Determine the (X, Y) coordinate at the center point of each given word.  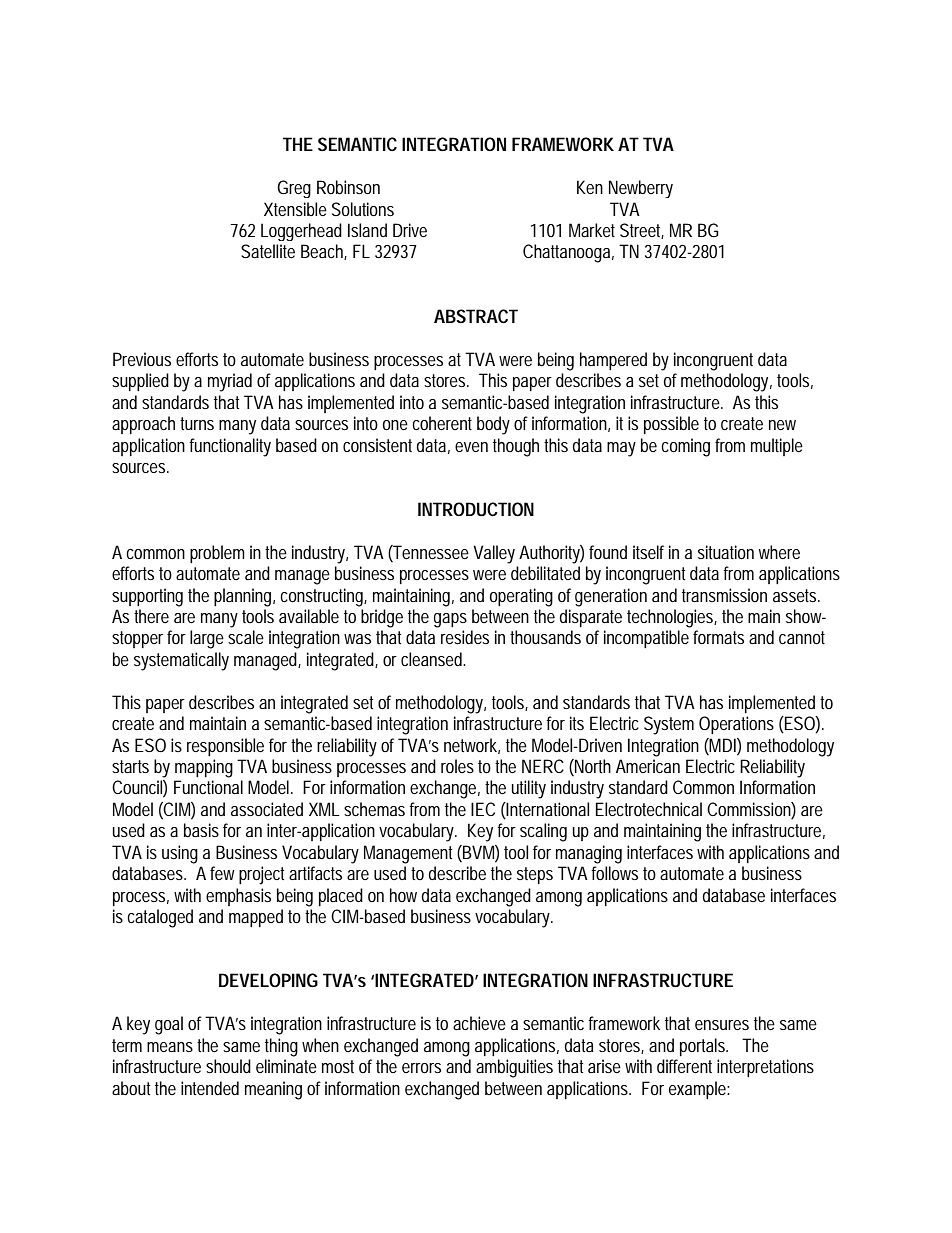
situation (726, 552)
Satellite (268, 251)
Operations (736, 725)
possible (671, 425)
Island (367, 230)
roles (457, 766)
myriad (230, 382)
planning (242, 597)
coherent (442, 423)
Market (592, 230)
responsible (225, 747)
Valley (494, 554)
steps (535, 875)
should (228, 1066)
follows (614, 873)
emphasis (238, 897)
